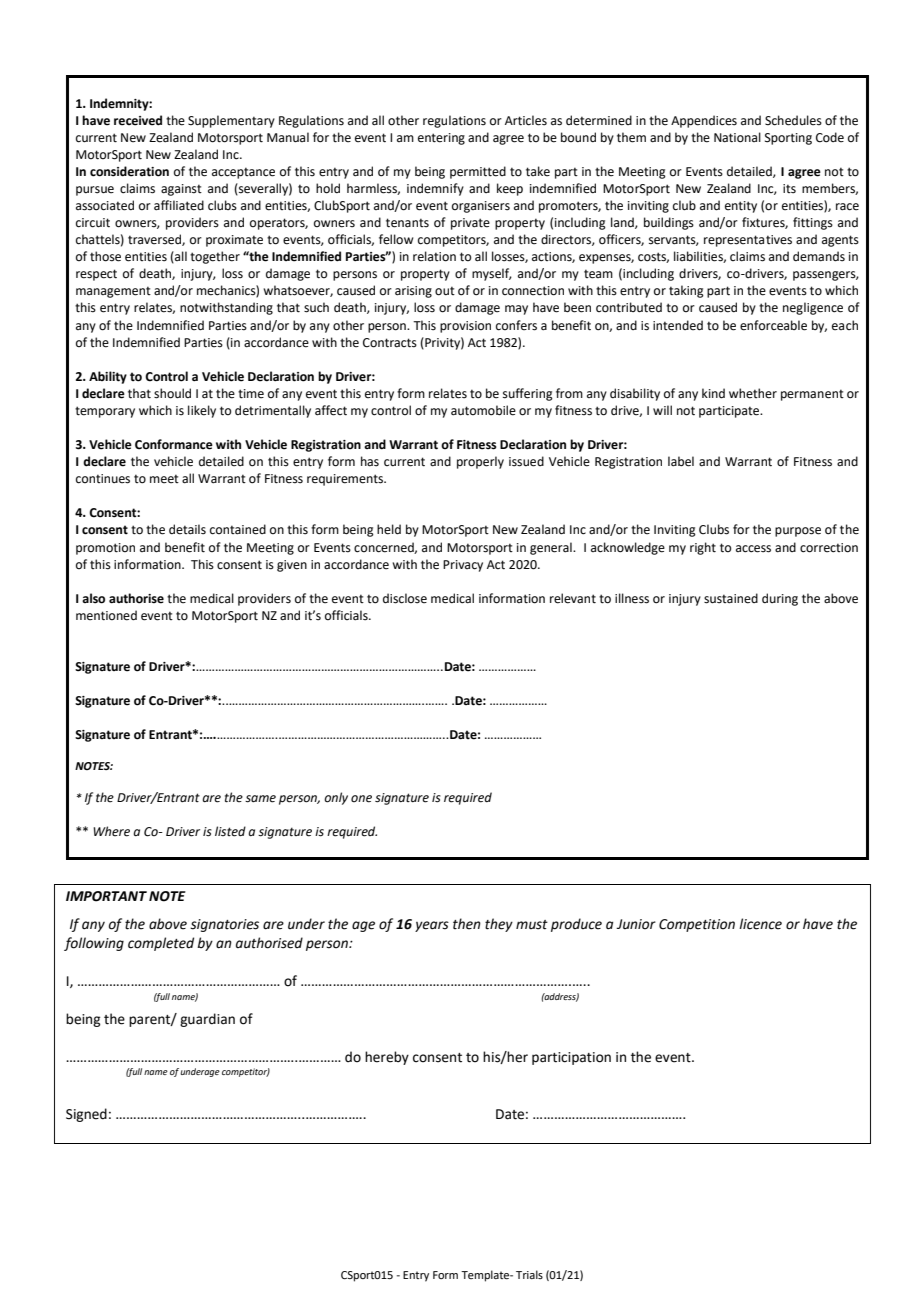  Describe the element at coordinates (441, 139) in the screenshot. I see `entering` at that location.
